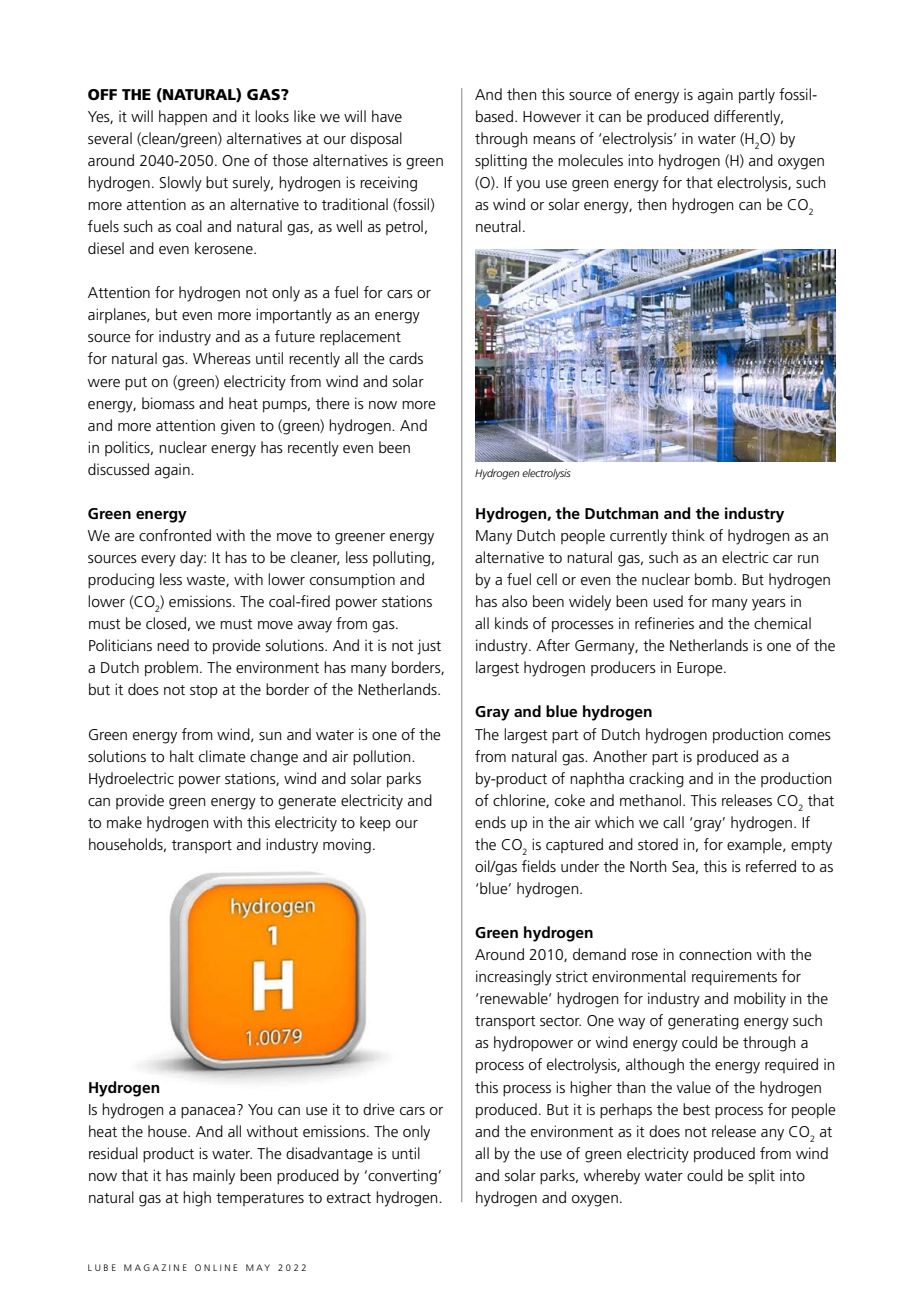 Image resolution: width=924 pixels, height=1308 pixels. Describe the element at coordinates (183, 118) in the screenshot. I see `happen` at that location.
